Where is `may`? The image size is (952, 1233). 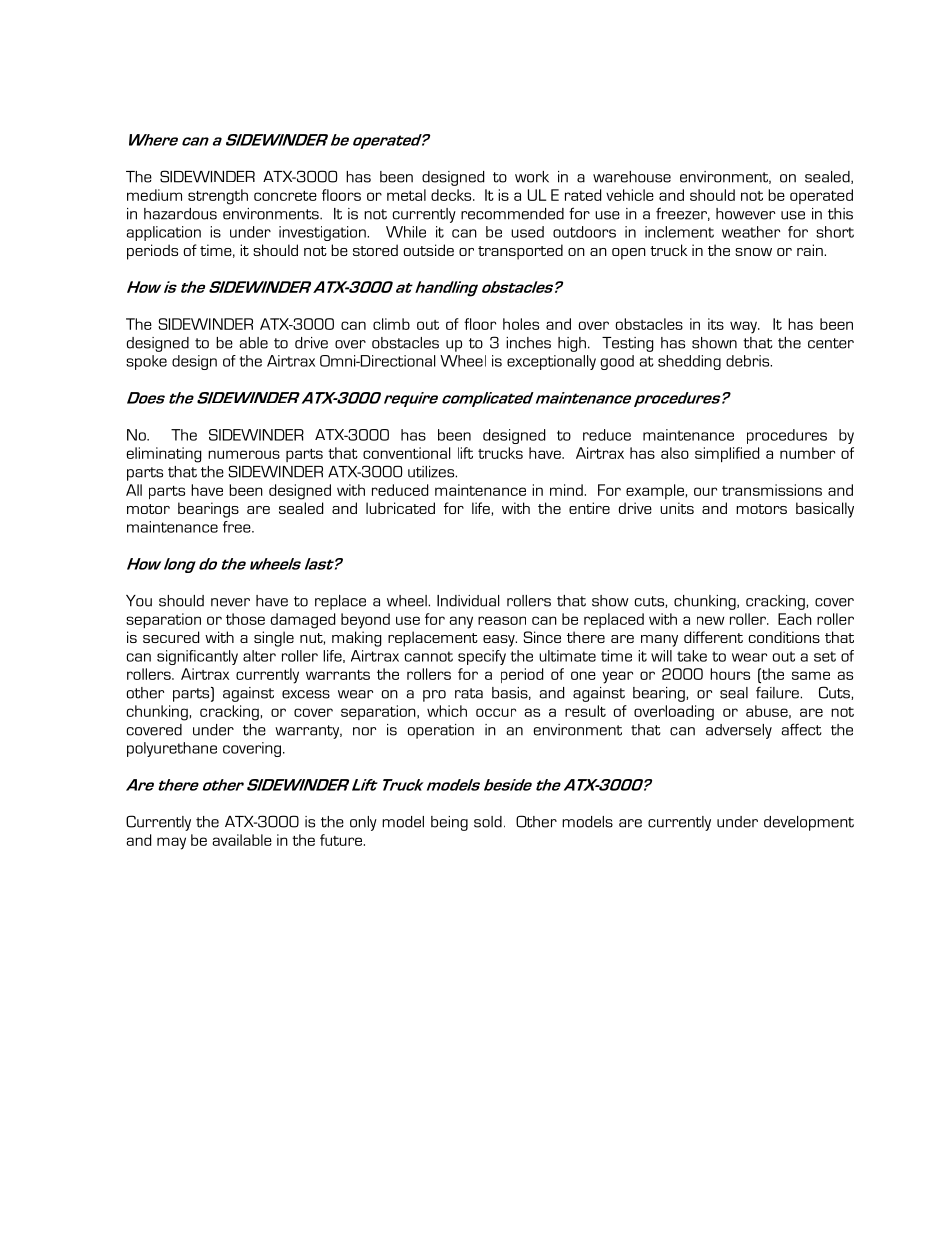 may is located at coordinates (171, 843).
